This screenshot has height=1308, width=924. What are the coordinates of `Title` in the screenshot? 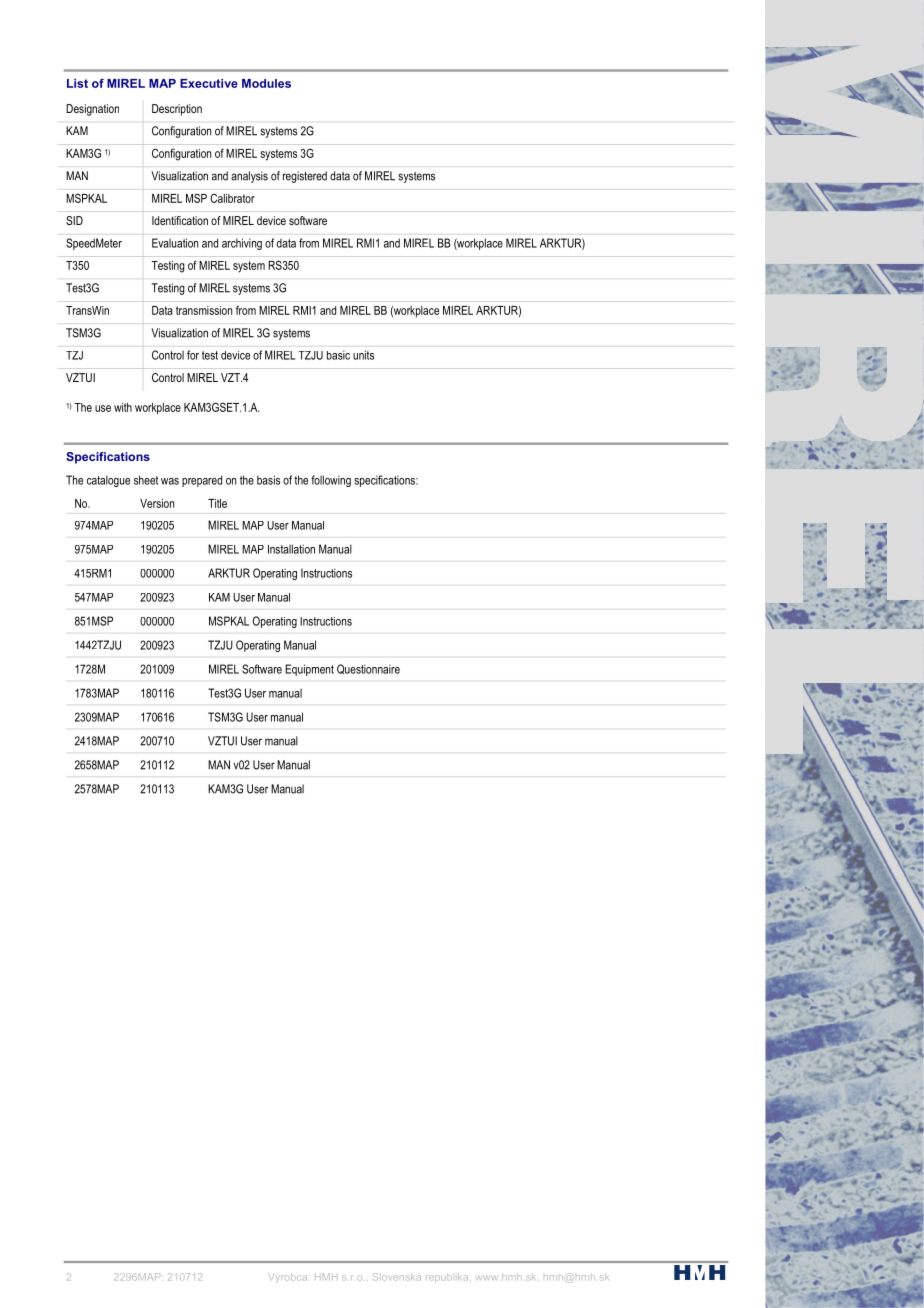 It's located at (217, 503).
